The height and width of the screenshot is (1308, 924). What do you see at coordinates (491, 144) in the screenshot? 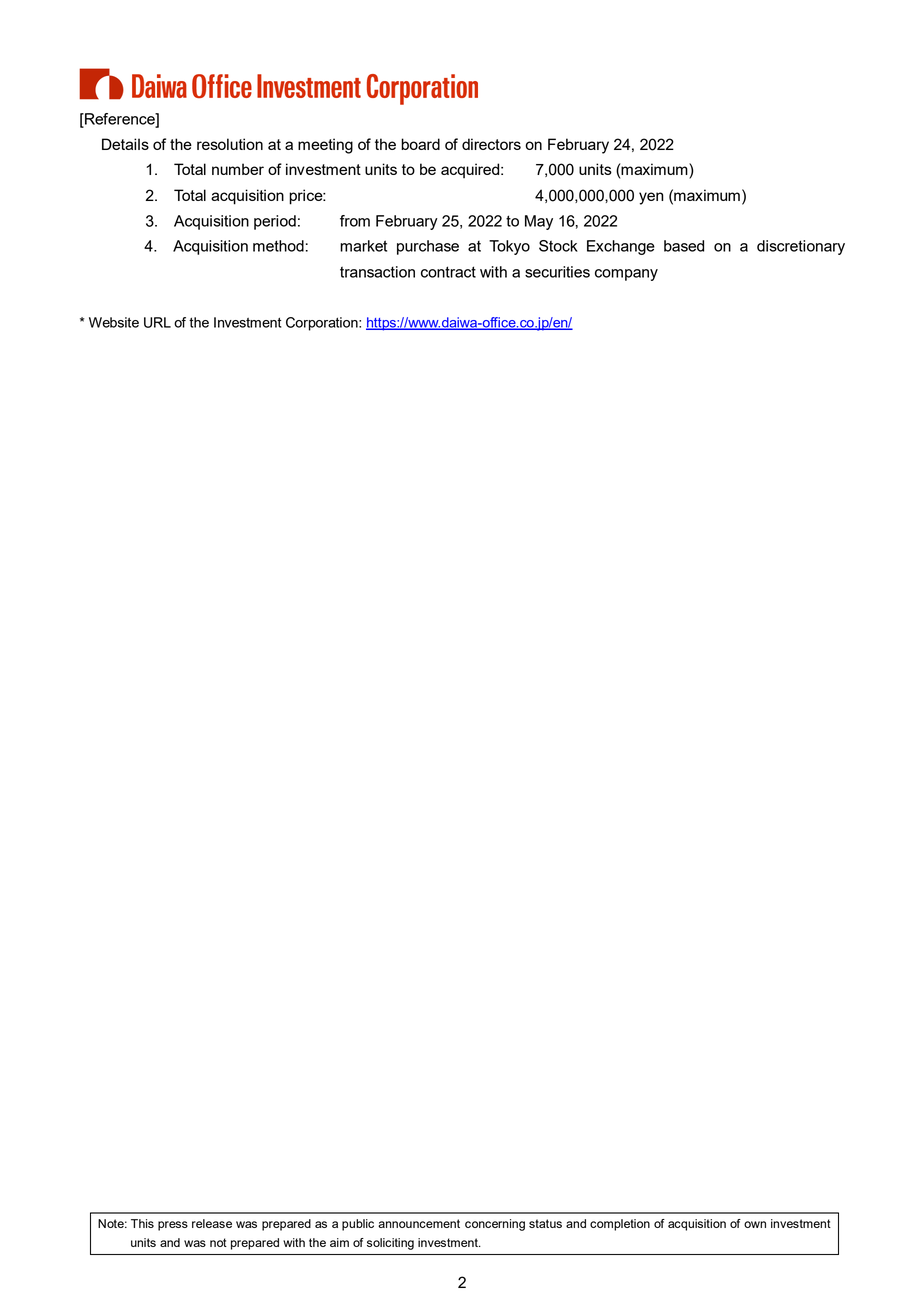
I see `directors` at bounding box center [491, 144].
